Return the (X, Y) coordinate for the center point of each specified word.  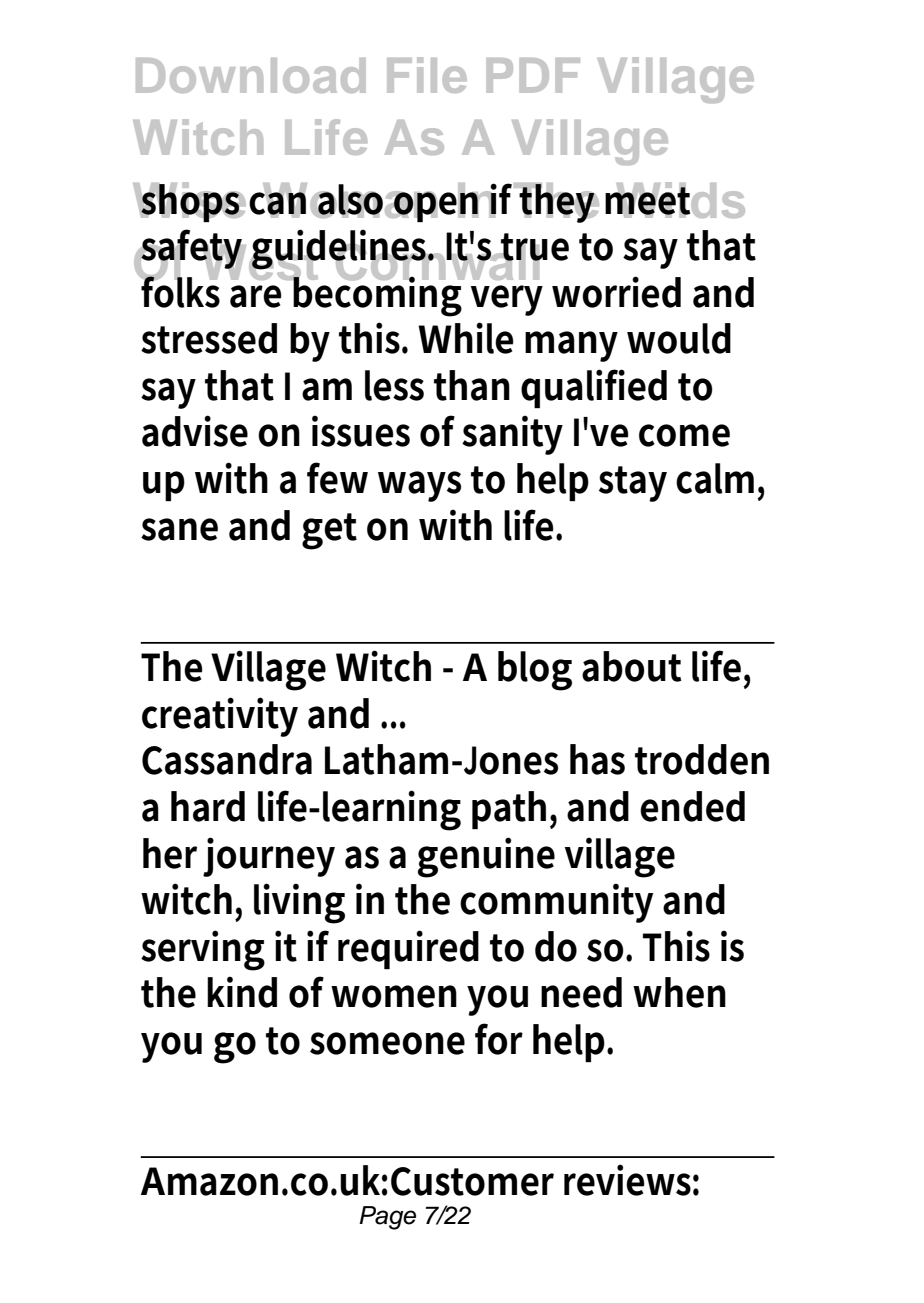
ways (419, 486)
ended (692, 806)
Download (251, 75)
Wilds (679, 200)
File (427, 75)
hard (208, 806)
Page (387, 1218)
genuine (486, 857)
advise (195, 431)
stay (633, 484)
